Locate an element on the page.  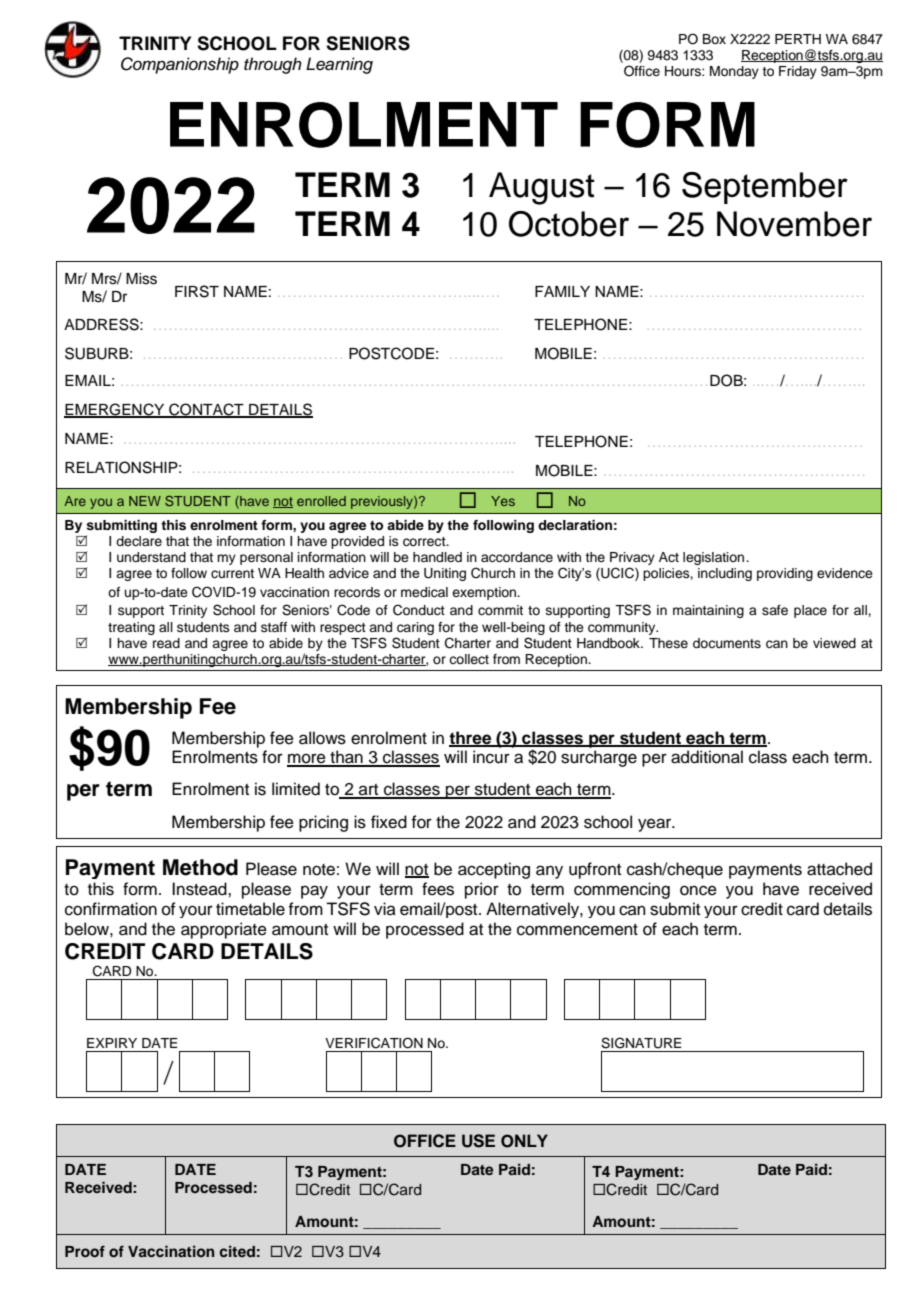
Learning is located at coordinates (339, 65).
